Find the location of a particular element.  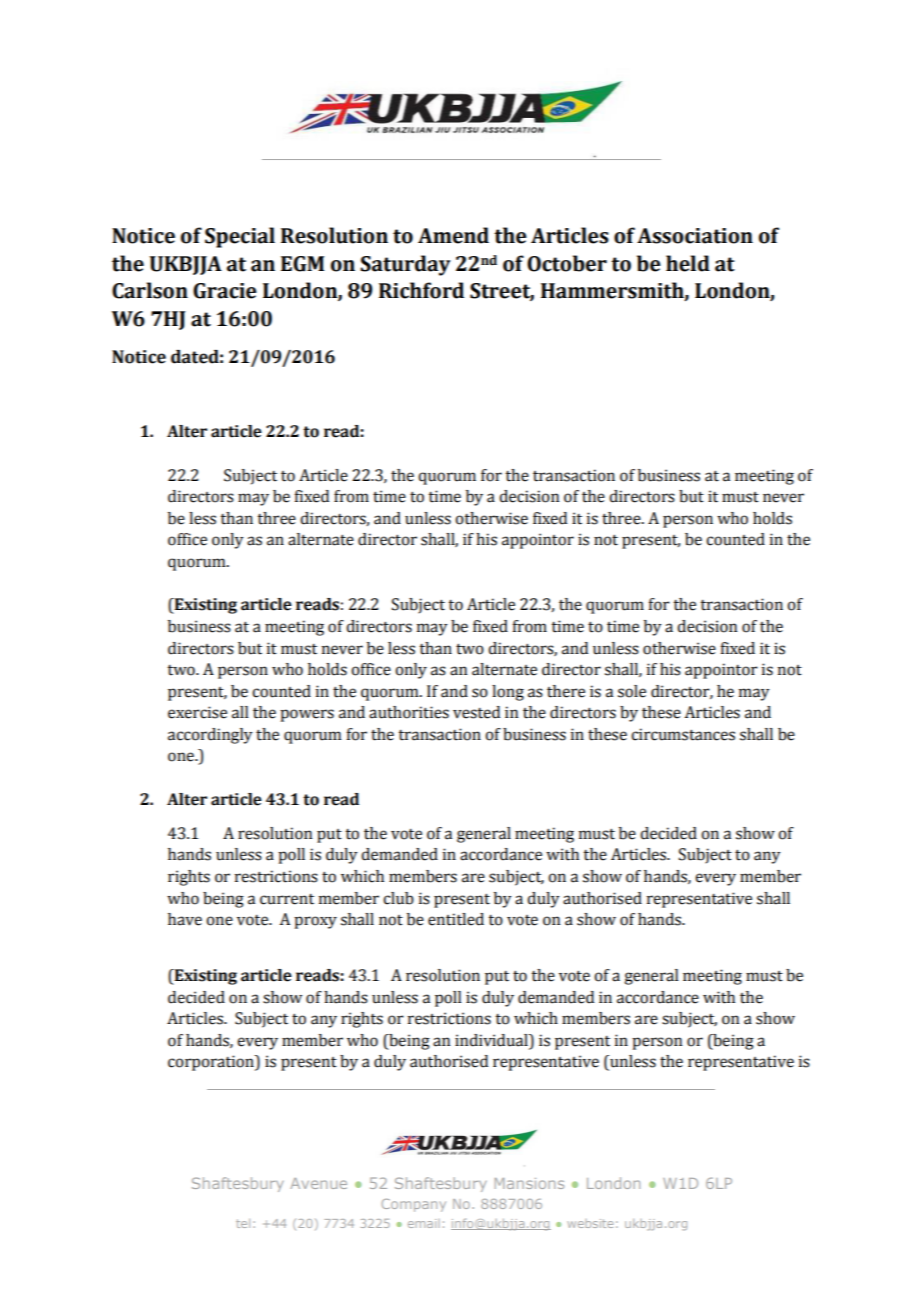

club is located at coordinates (398, 898).
